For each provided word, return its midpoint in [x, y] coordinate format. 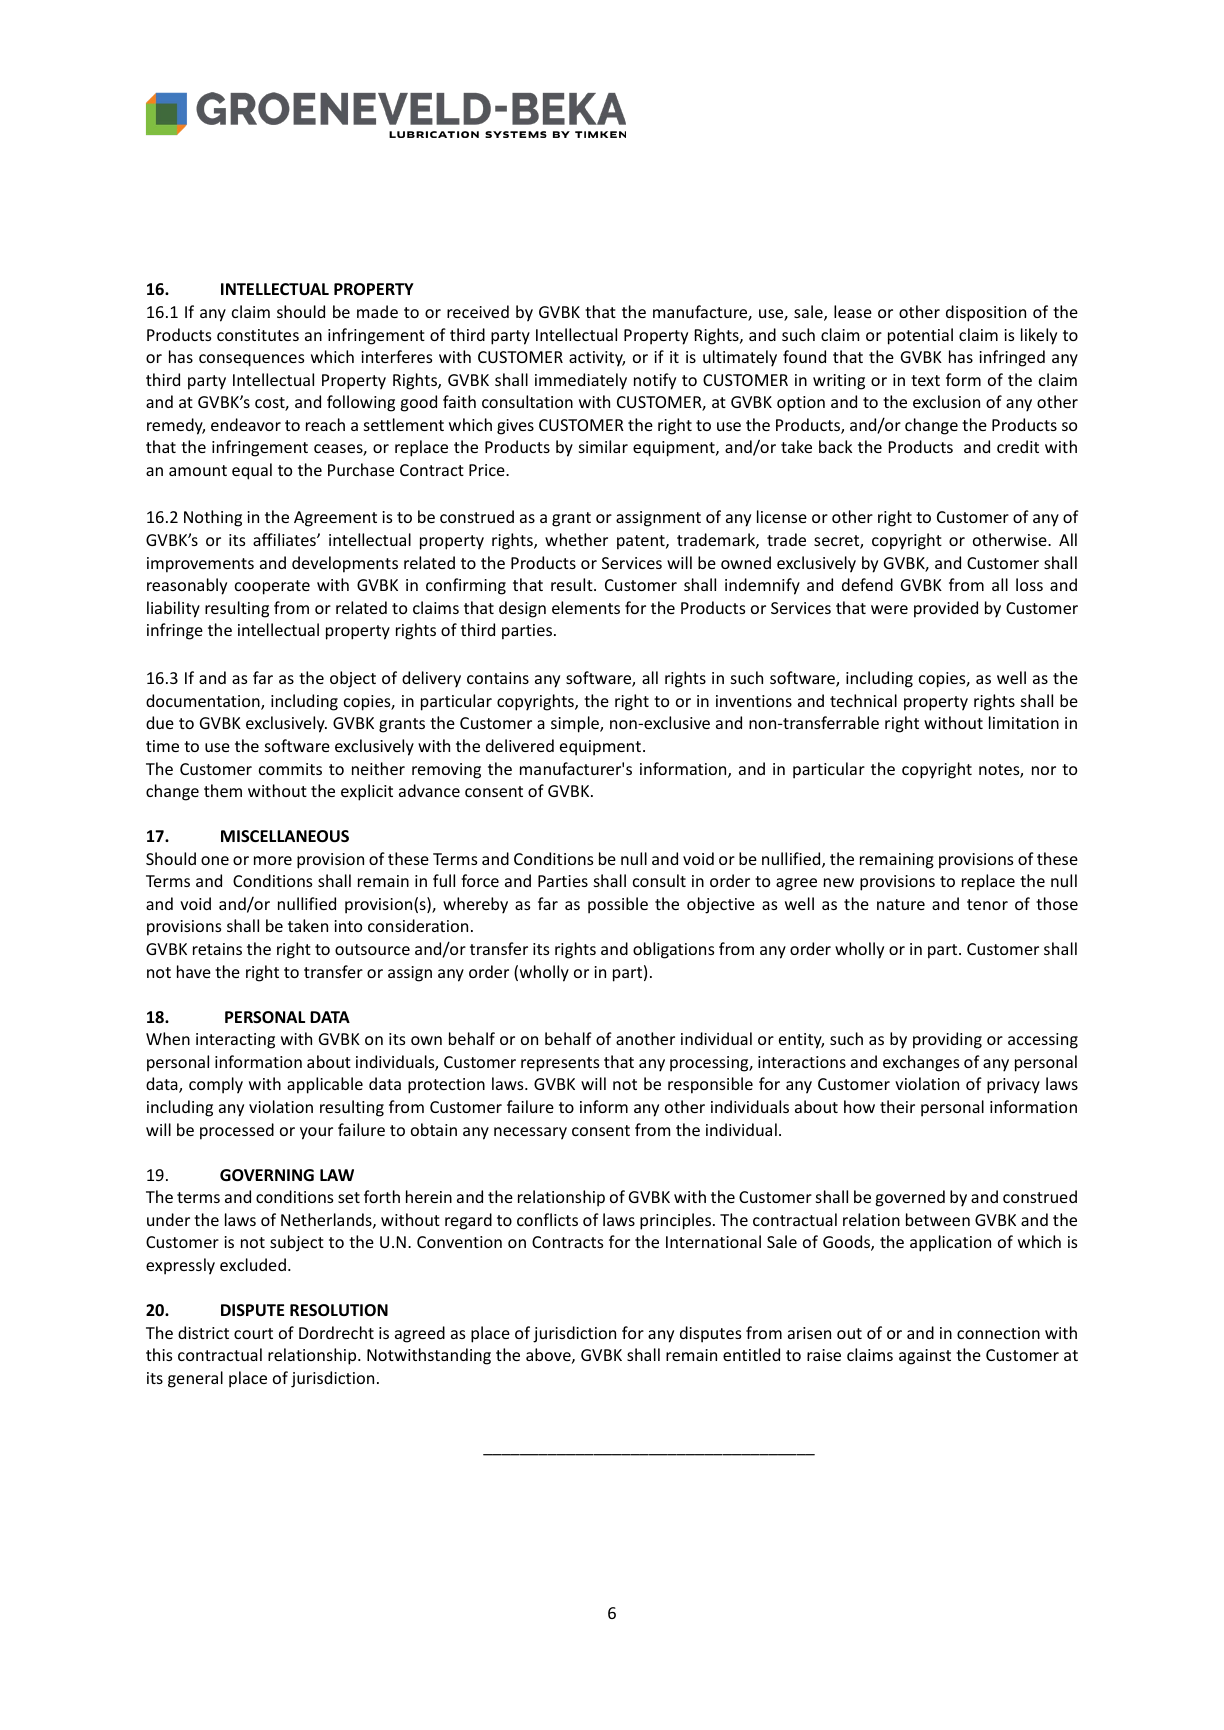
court [253, 1333]
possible [618, 905]
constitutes [258, 335]
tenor [987, 904]
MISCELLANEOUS [285, 836]
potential [920, 336]
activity [597, 359]
